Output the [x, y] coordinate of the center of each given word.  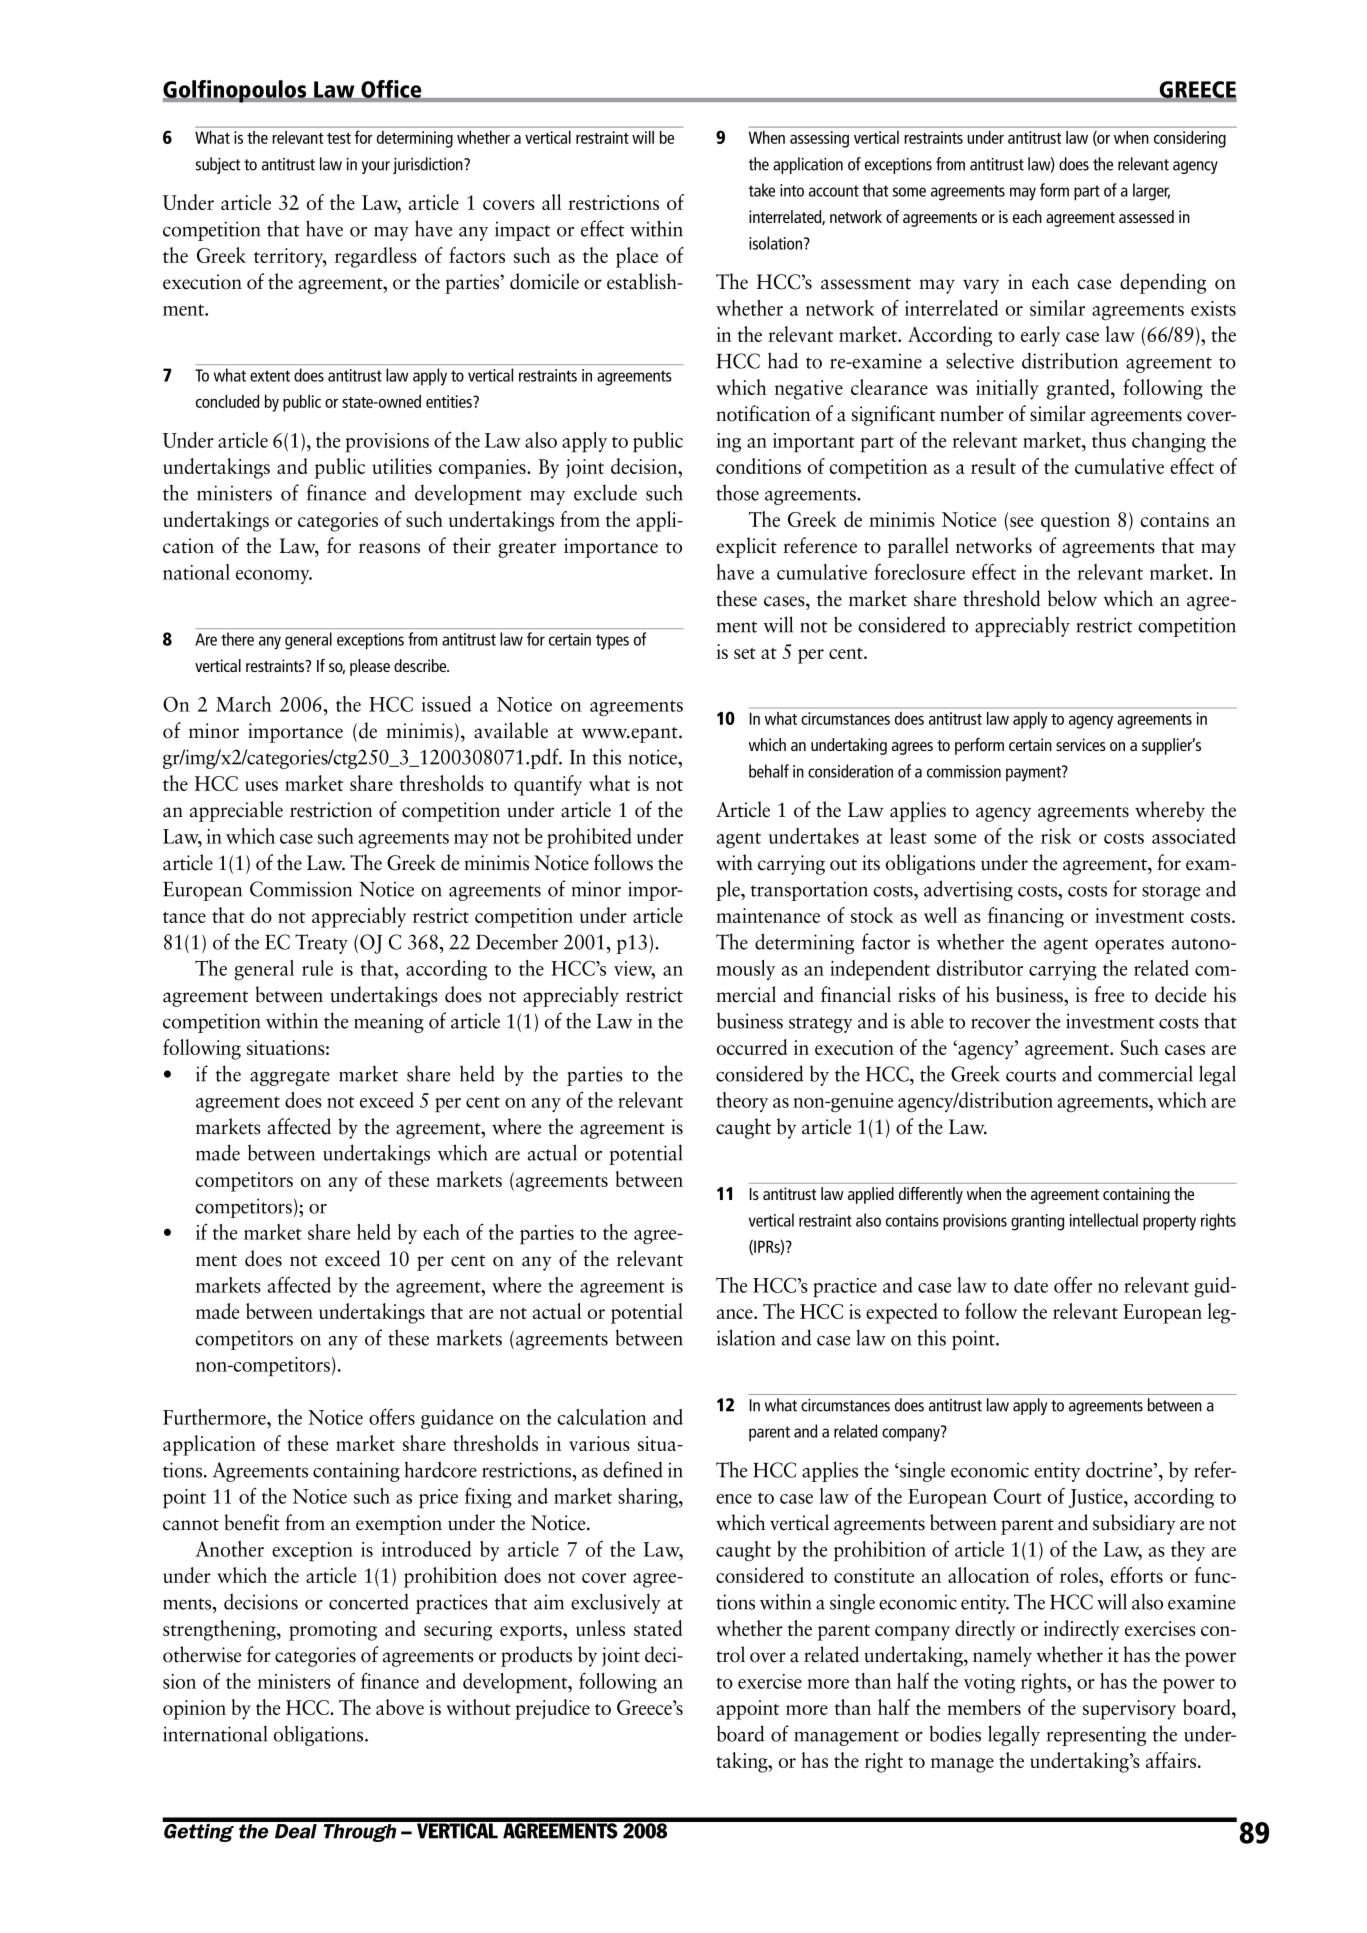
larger [1151, 192]
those [737, 492]
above [400, 1707]
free [1109, 994]
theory [742, 1102]
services [1081, 744]
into [792, 190]
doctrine [1120, 1470]
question [1075, 522]
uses [261, 786]
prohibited [589, 838]
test [339, 138]
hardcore [441, 1469]
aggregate [290, 1078]
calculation [602, 1417]
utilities [402, 466]
